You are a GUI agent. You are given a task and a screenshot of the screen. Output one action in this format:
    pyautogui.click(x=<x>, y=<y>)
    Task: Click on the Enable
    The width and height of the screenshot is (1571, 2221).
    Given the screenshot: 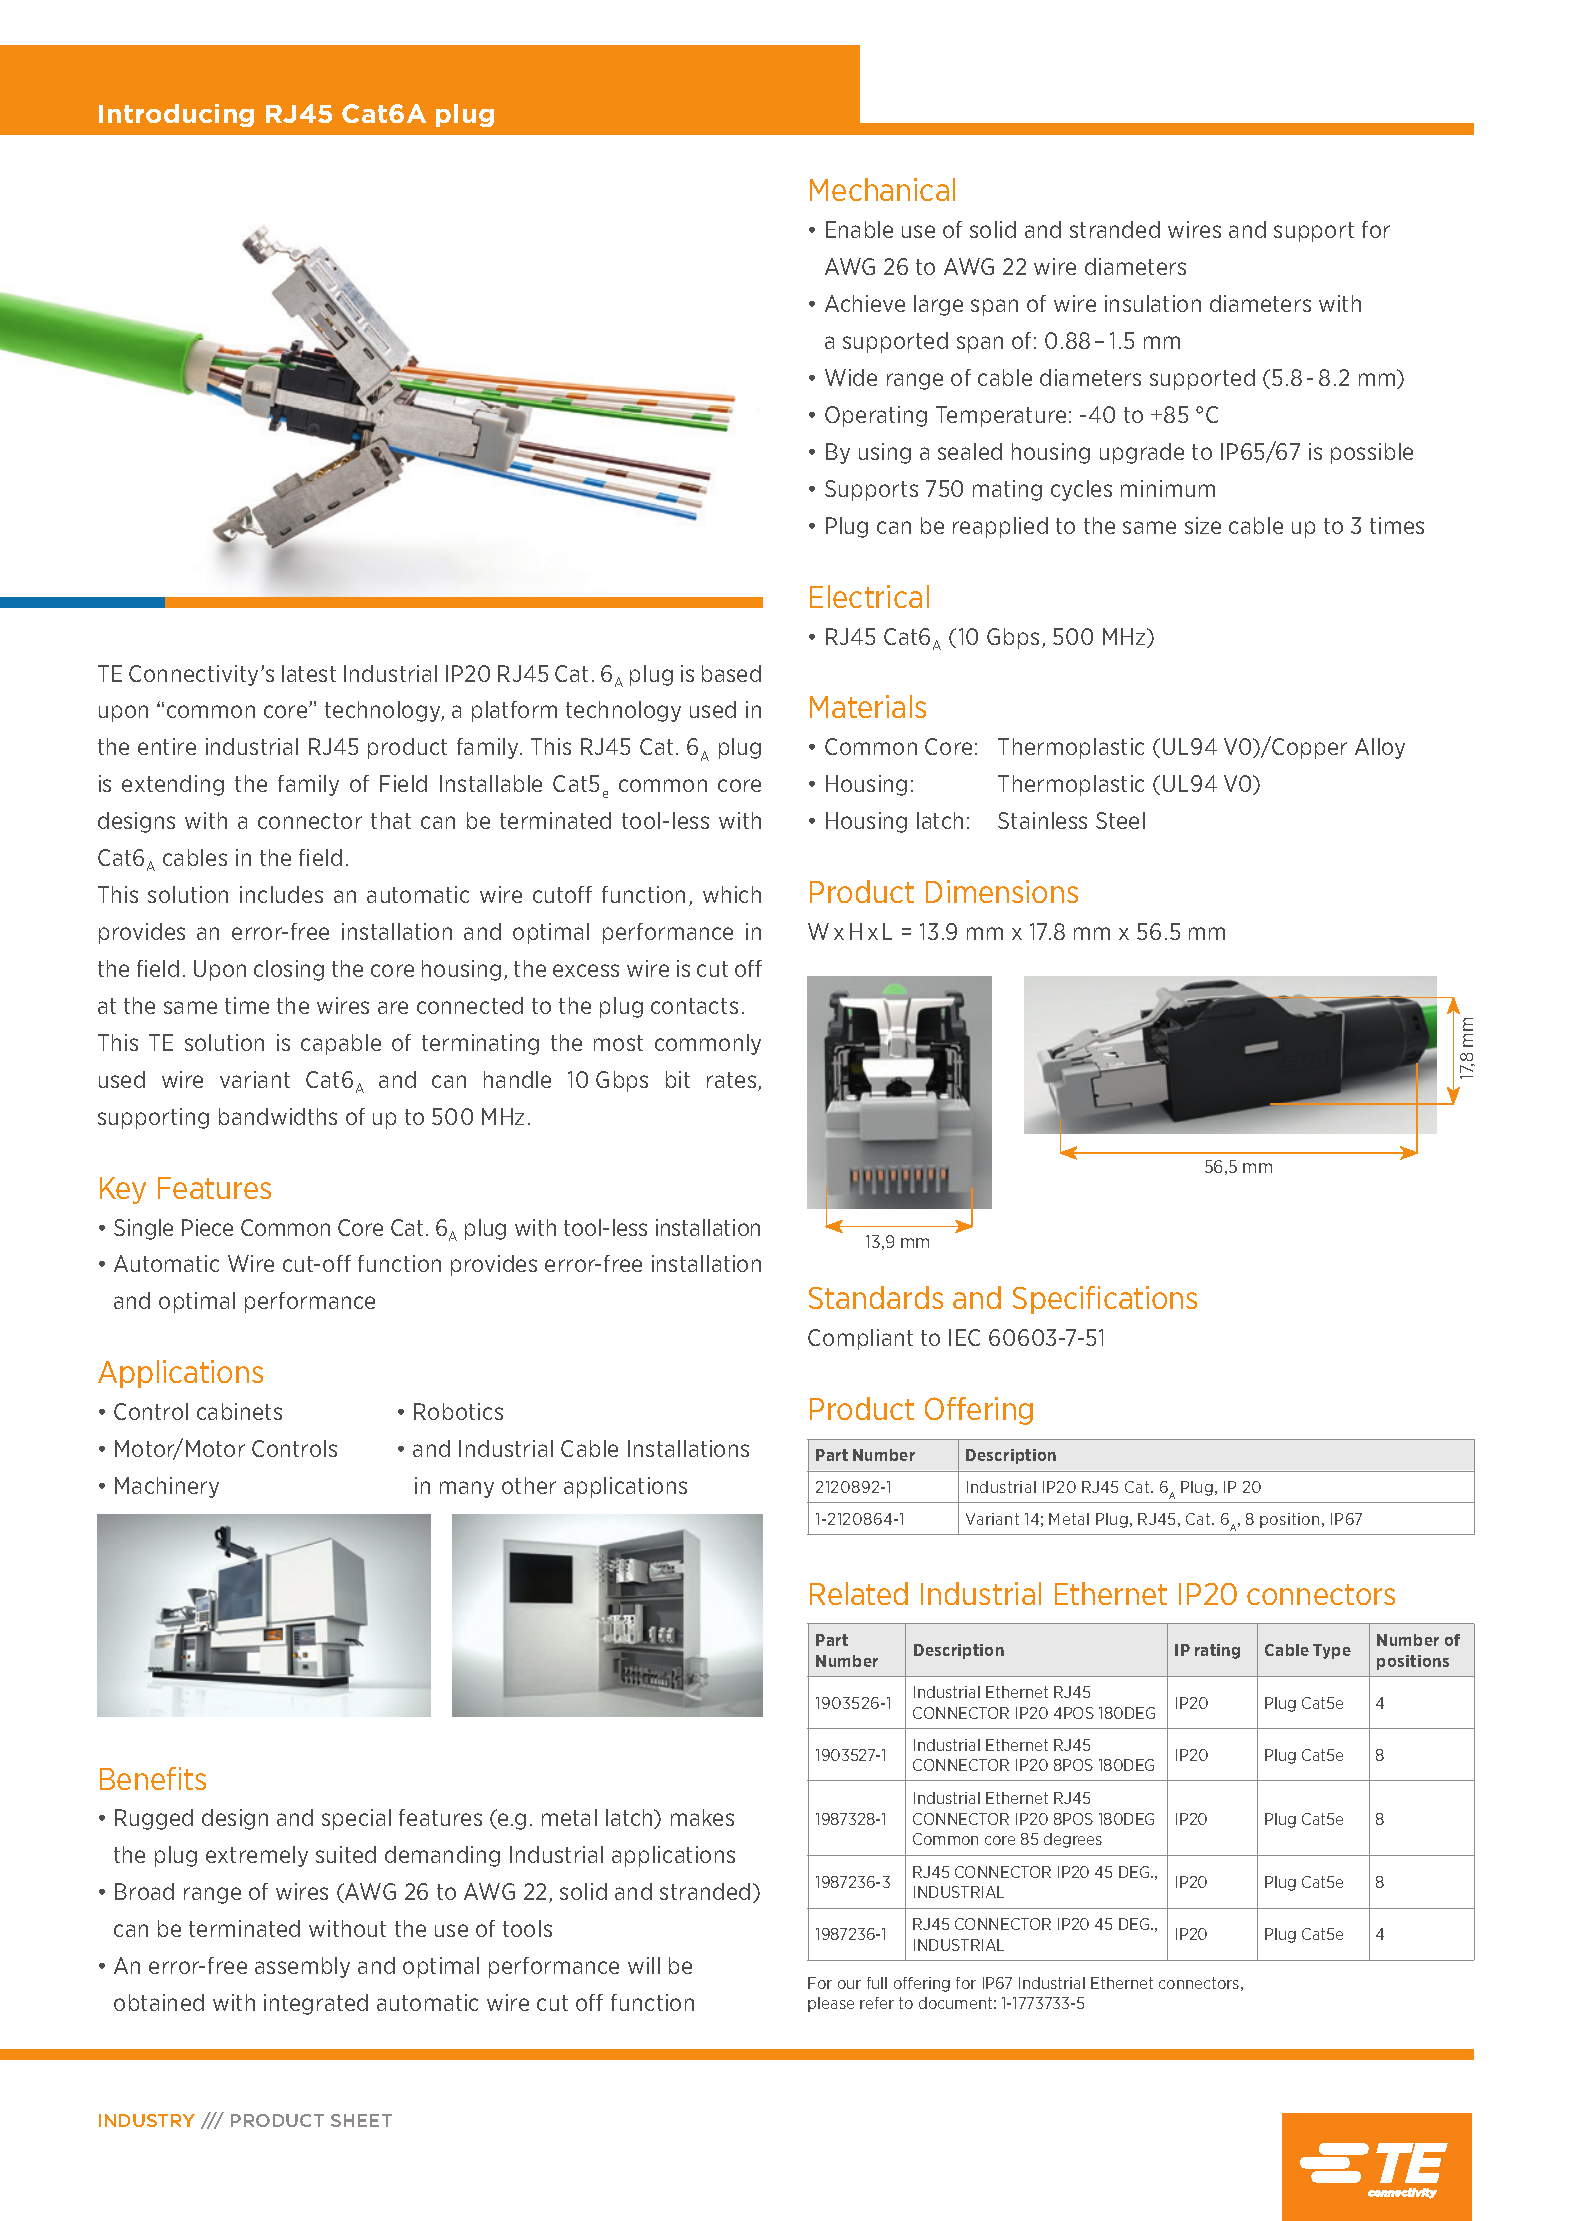 What is the action you would take?
    pyautogui.click(x=859, y=229)
